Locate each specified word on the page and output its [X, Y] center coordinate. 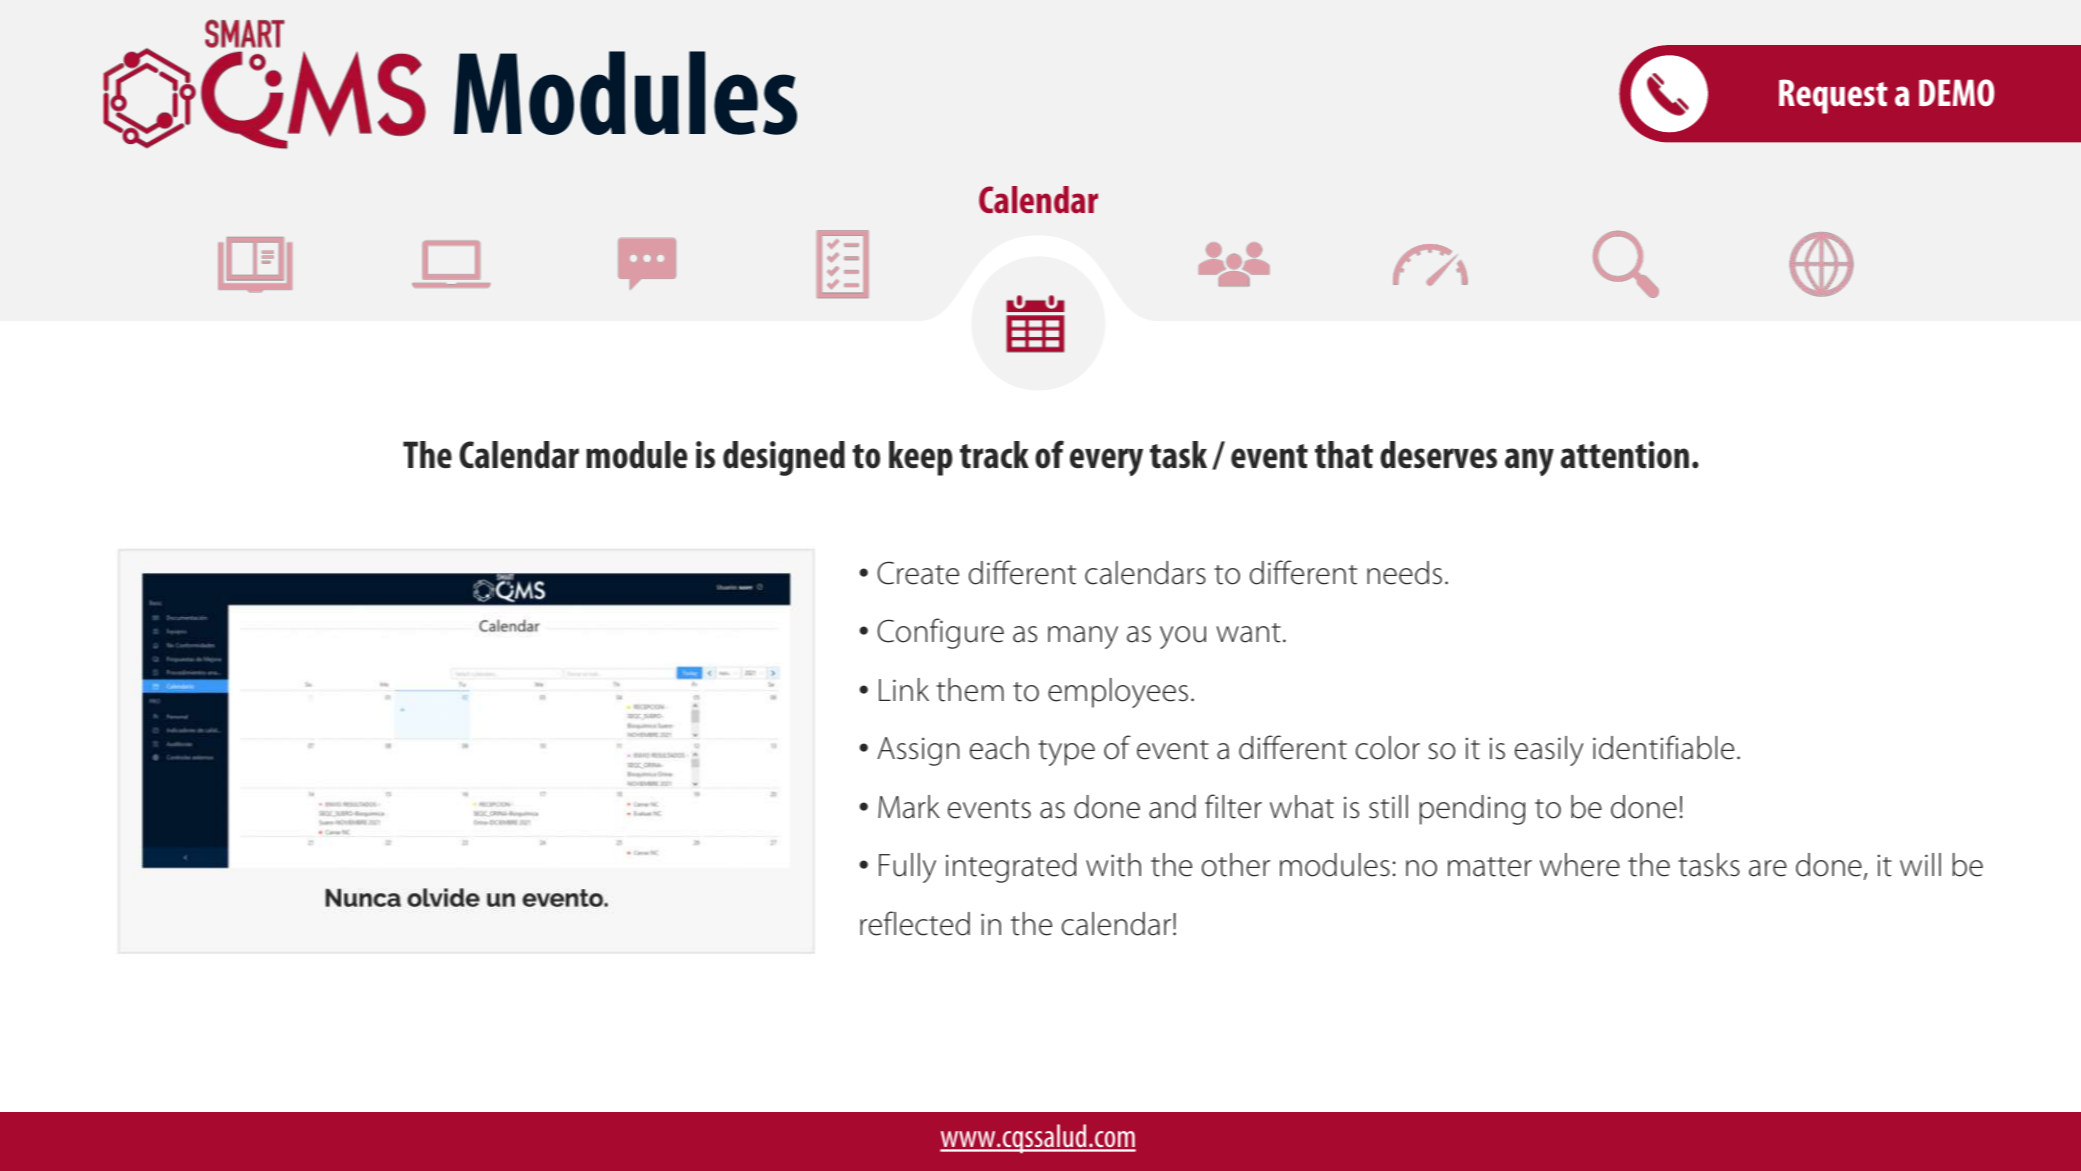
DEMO [1957, 92]
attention [1624, 455]
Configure [940, 633]
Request [1833, 96]
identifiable [1663, 747]
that [1344, 455]
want [1248, 633]
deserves [1438, 455]
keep [921, 458]
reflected [915, 923]
